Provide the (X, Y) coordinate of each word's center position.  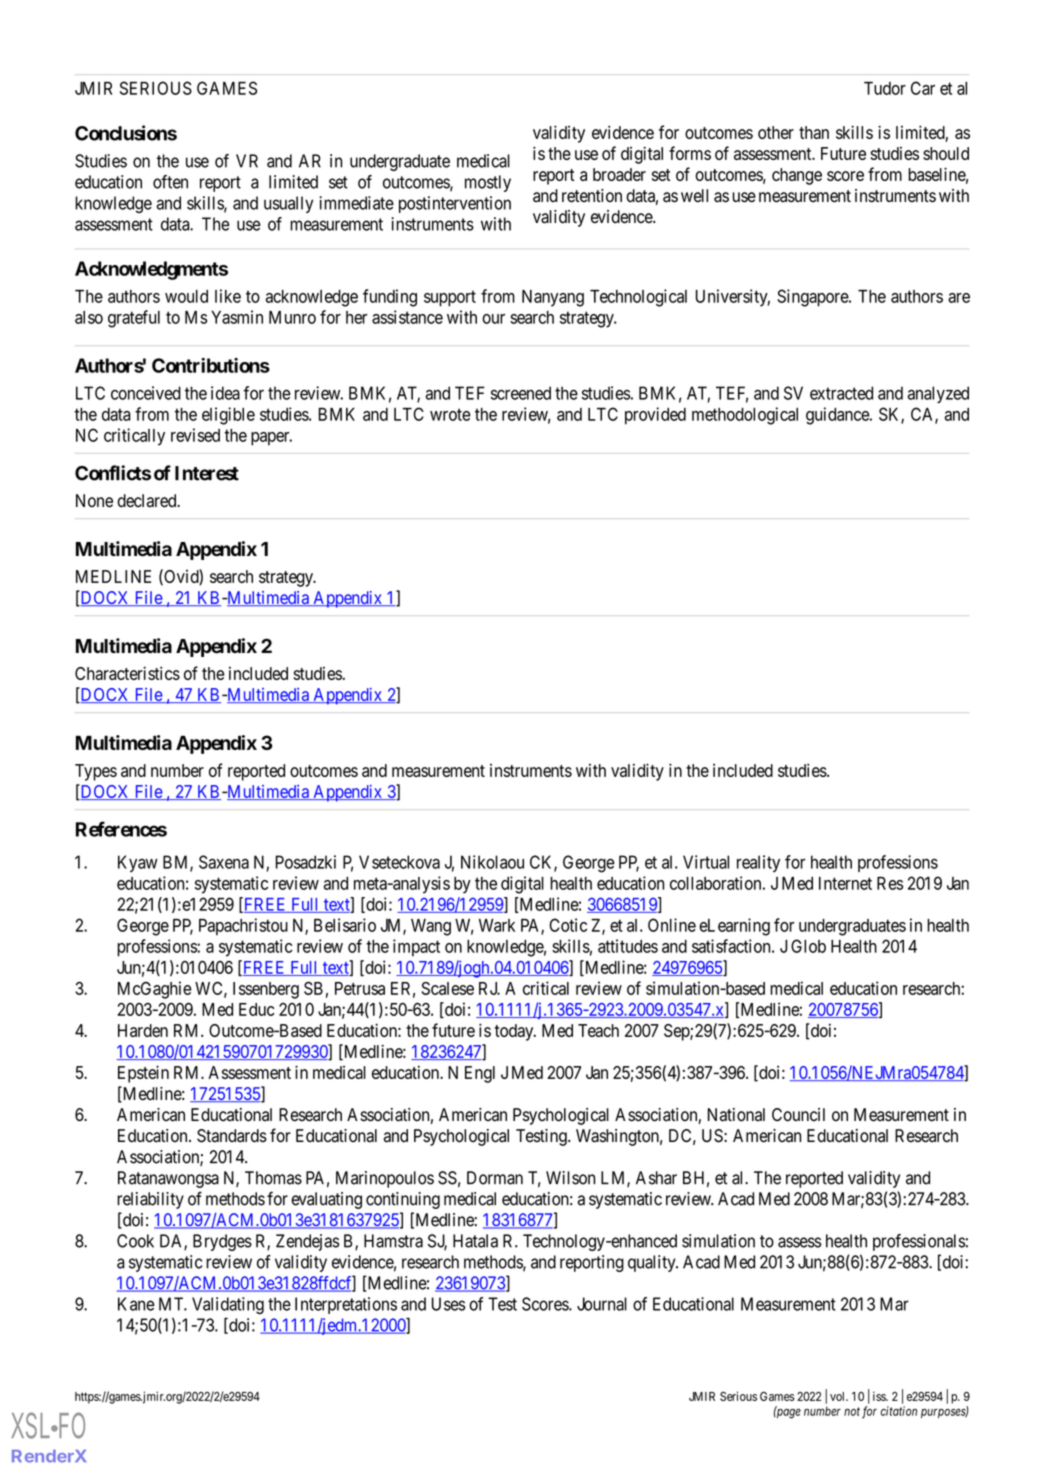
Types (96, 772)
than (814, 132)
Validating (228, 1305)
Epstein (143, 1074)
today (515, 1032)
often (170, 182)
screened (521, 393)
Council (798, 1115)
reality (758, 863)
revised (195, 435)
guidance (838, 416)
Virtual (706, 862)
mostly (488, 183)
